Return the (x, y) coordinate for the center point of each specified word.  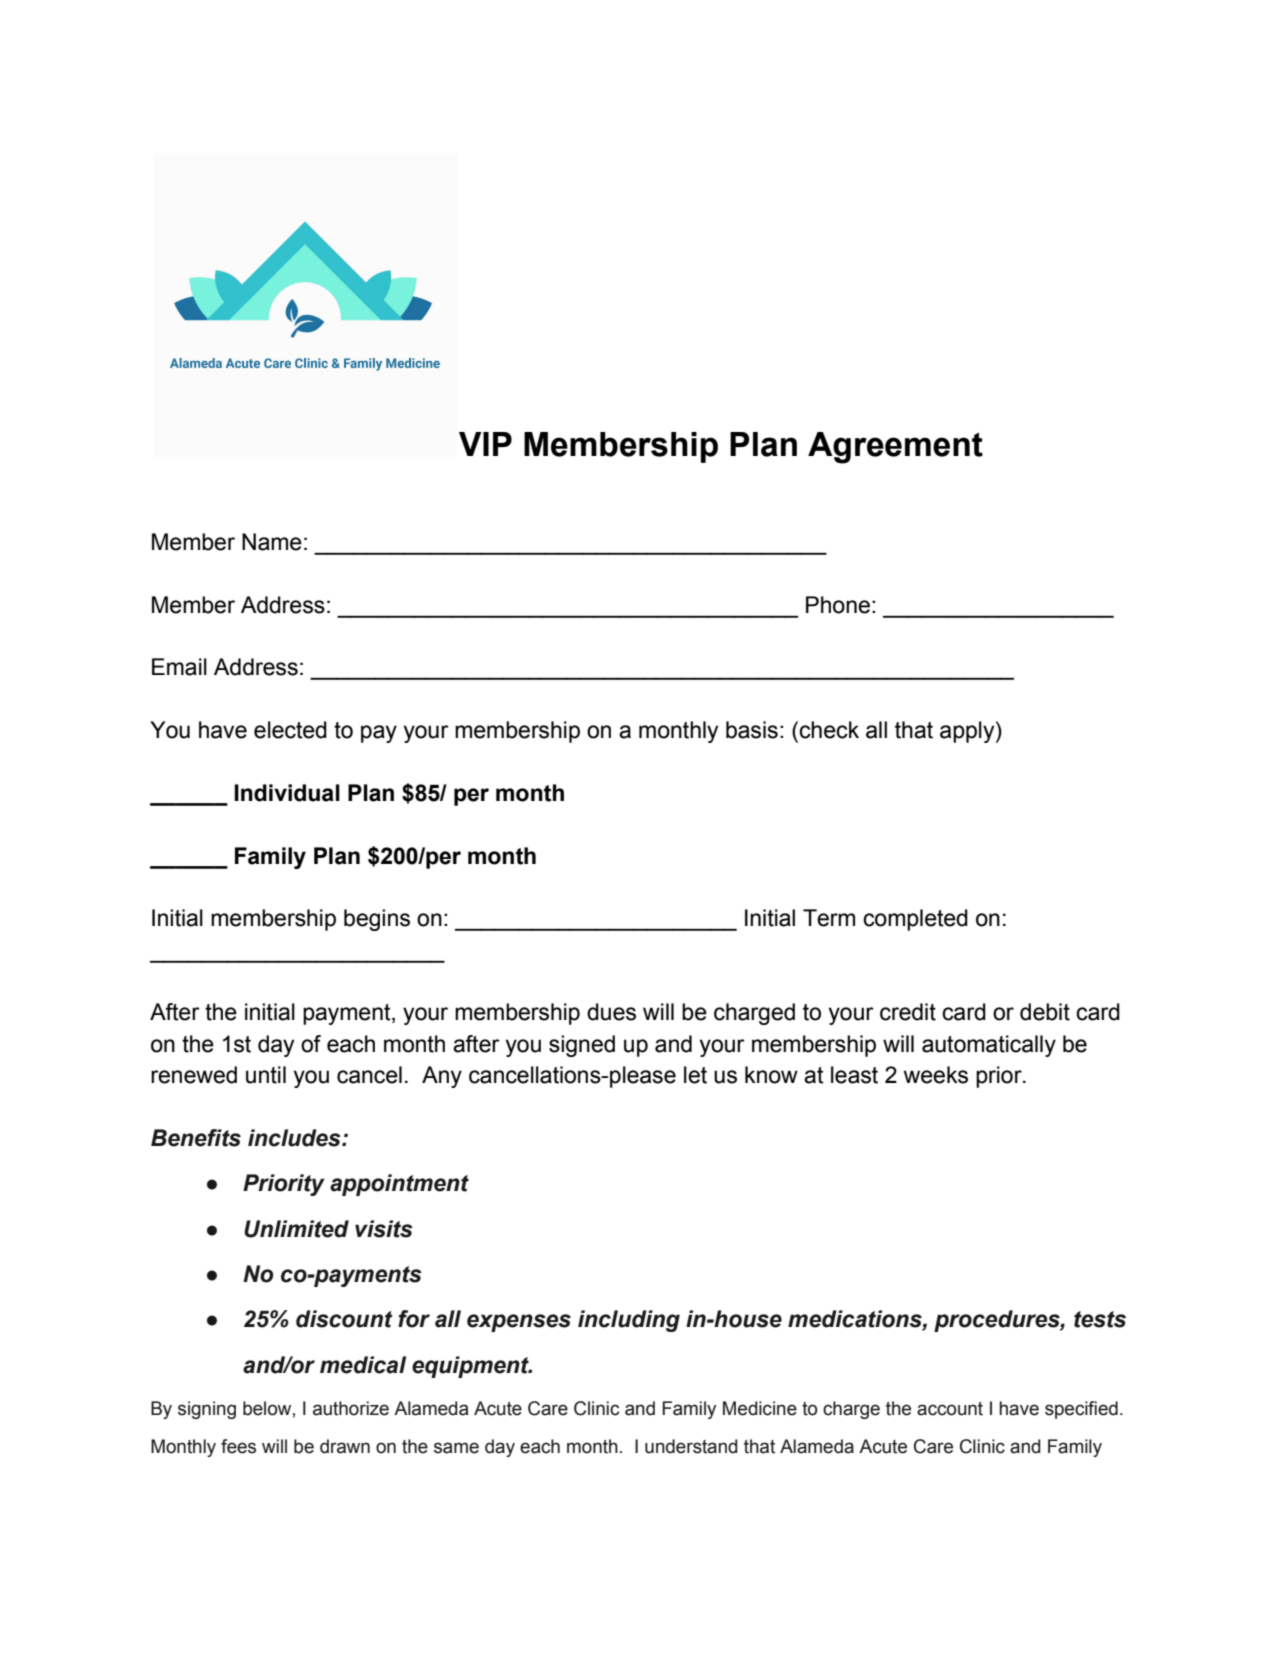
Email (179, 667)
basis (752, 730)
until (266, 1075)
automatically (989, 1046)
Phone (838, 605)
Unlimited (296, 1229)
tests (1100, 1319)
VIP (485, 444)
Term (829, 918)
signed (582, 1046)
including (629, 1321)
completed (915, 920)
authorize (351, 1408)
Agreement (895, 448)
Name (272, 542)
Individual (287, 793)
